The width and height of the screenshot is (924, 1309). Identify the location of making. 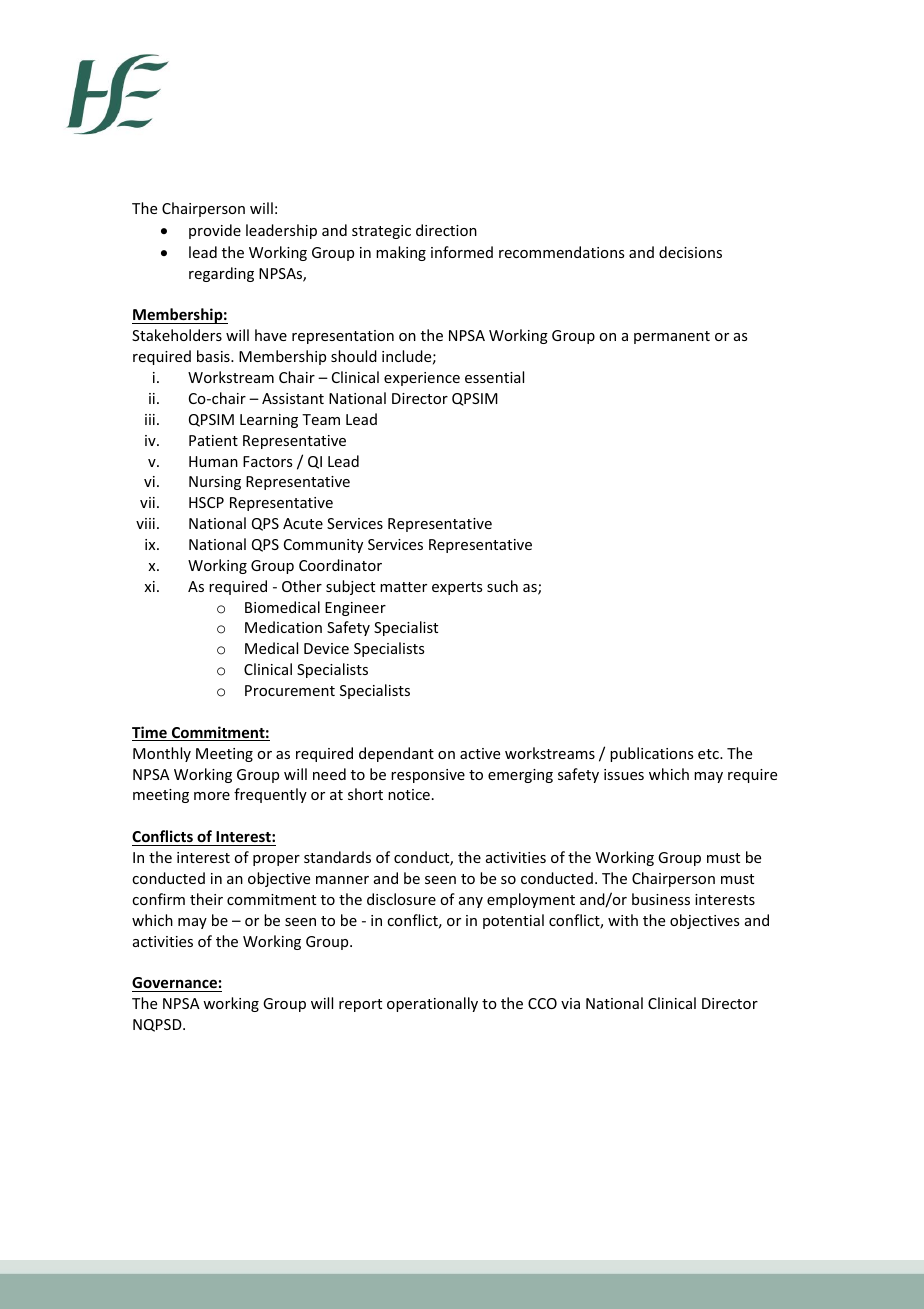
(401, 253).
